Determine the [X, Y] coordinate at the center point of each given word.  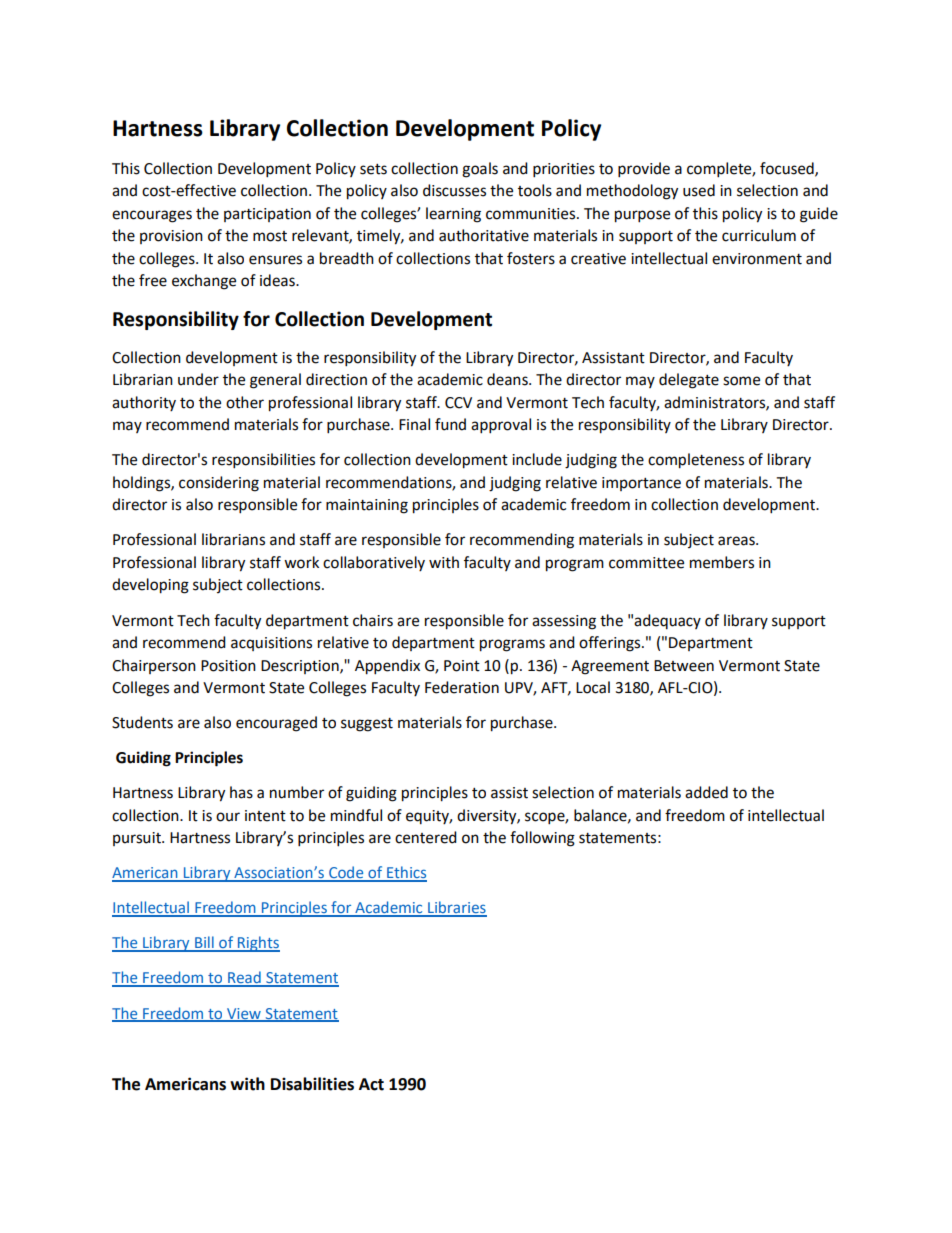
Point [462, 666]
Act [371, 1084]
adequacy [667, 621]
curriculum [759, 235]
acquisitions [271, 644]
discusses [454, 190]
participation [267, 215]
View [244, 1014]
